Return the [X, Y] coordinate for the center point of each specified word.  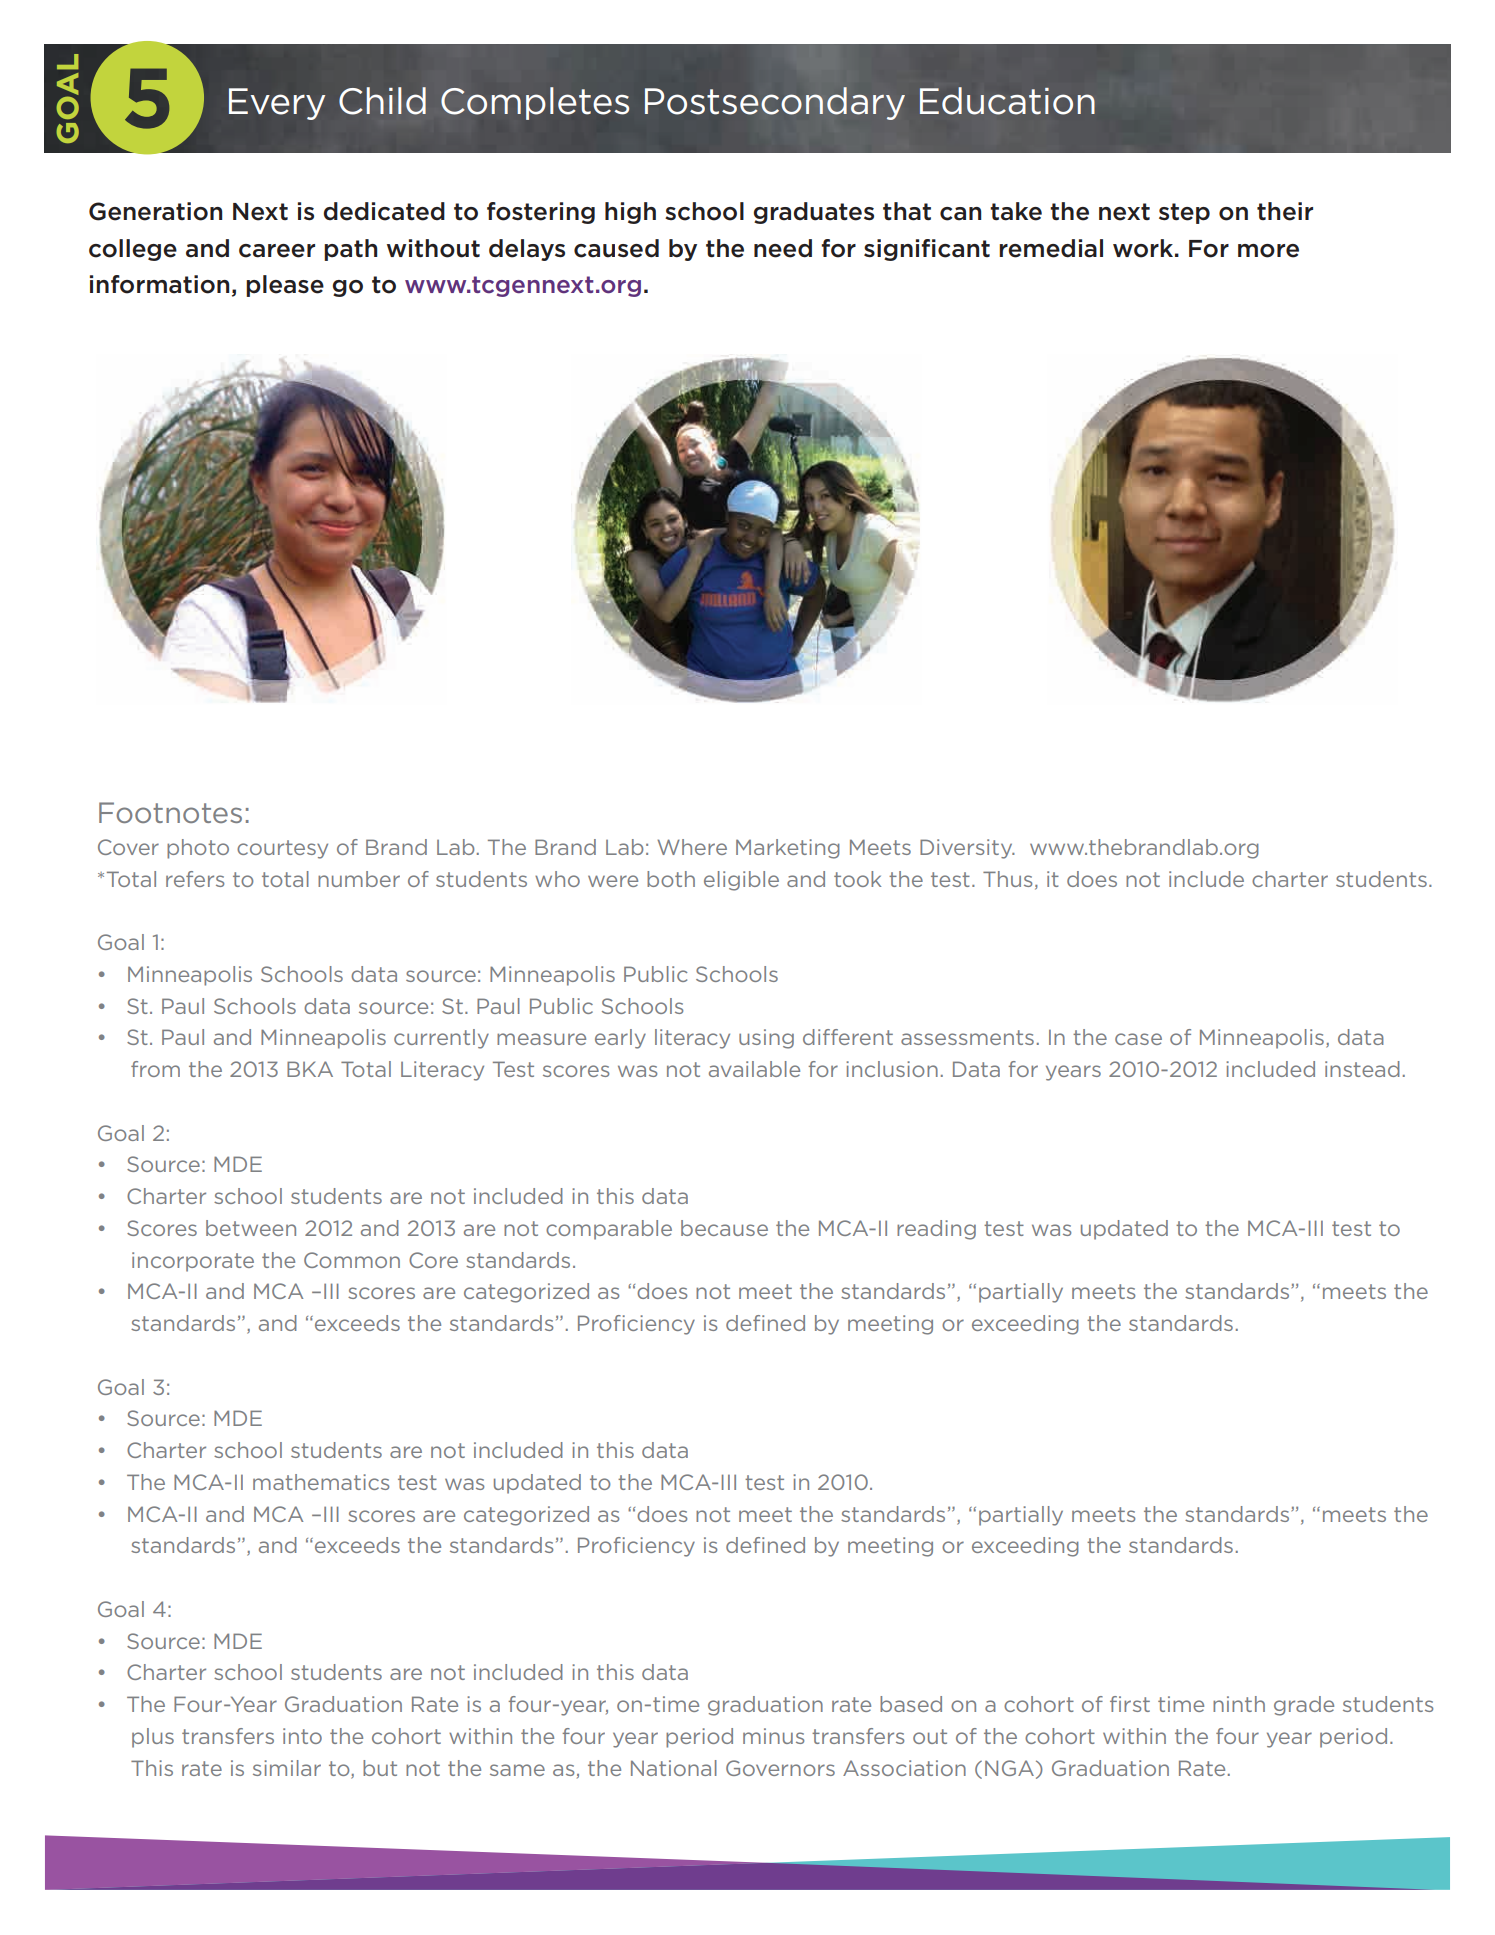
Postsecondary [775, 103]
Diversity [967, 849]
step [1184, 213]
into [302, 1736]
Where [692, 847]
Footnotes [170, 812]
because [724, 1228]
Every [277, 104]
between [251, 1228]
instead [1362, 1069]
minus [773, 1736]
